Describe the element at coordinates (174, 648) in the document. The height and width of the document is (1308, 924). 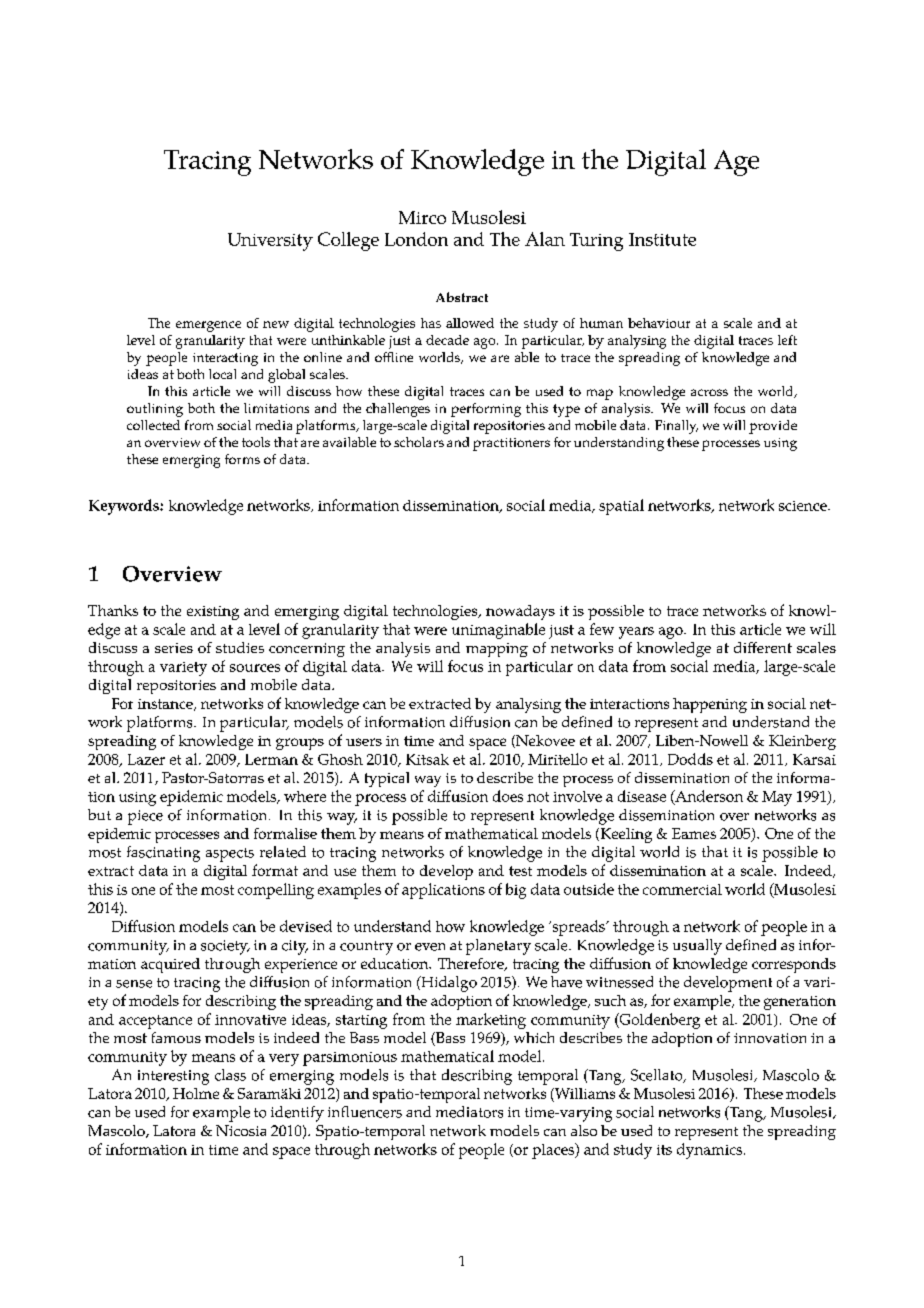
I see `series` at that location.
